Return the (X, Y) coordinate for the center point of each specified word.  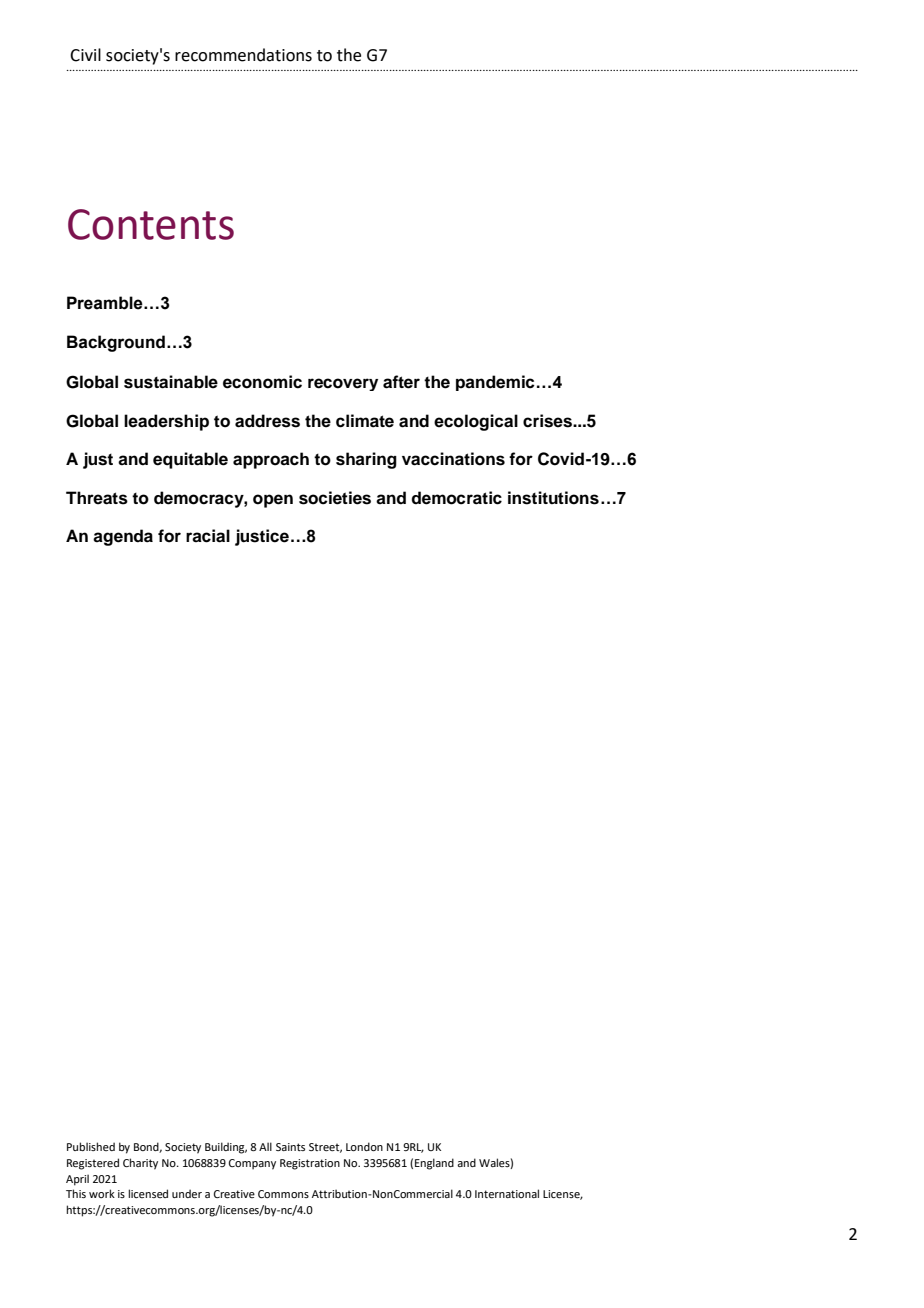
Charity (140, 1164)
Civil (85, 55)
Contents (151, 224)
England (434, 1164)
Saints (290, 1147)
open (273, 501)
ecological (476, 422)
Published (91, 1146)
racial (208, 536)
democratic (456, 498)
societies (335, 498)
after (401, 382)
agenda (123, 537)
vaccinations (453, 459)
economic (262, 382)
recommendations (243, 55)
